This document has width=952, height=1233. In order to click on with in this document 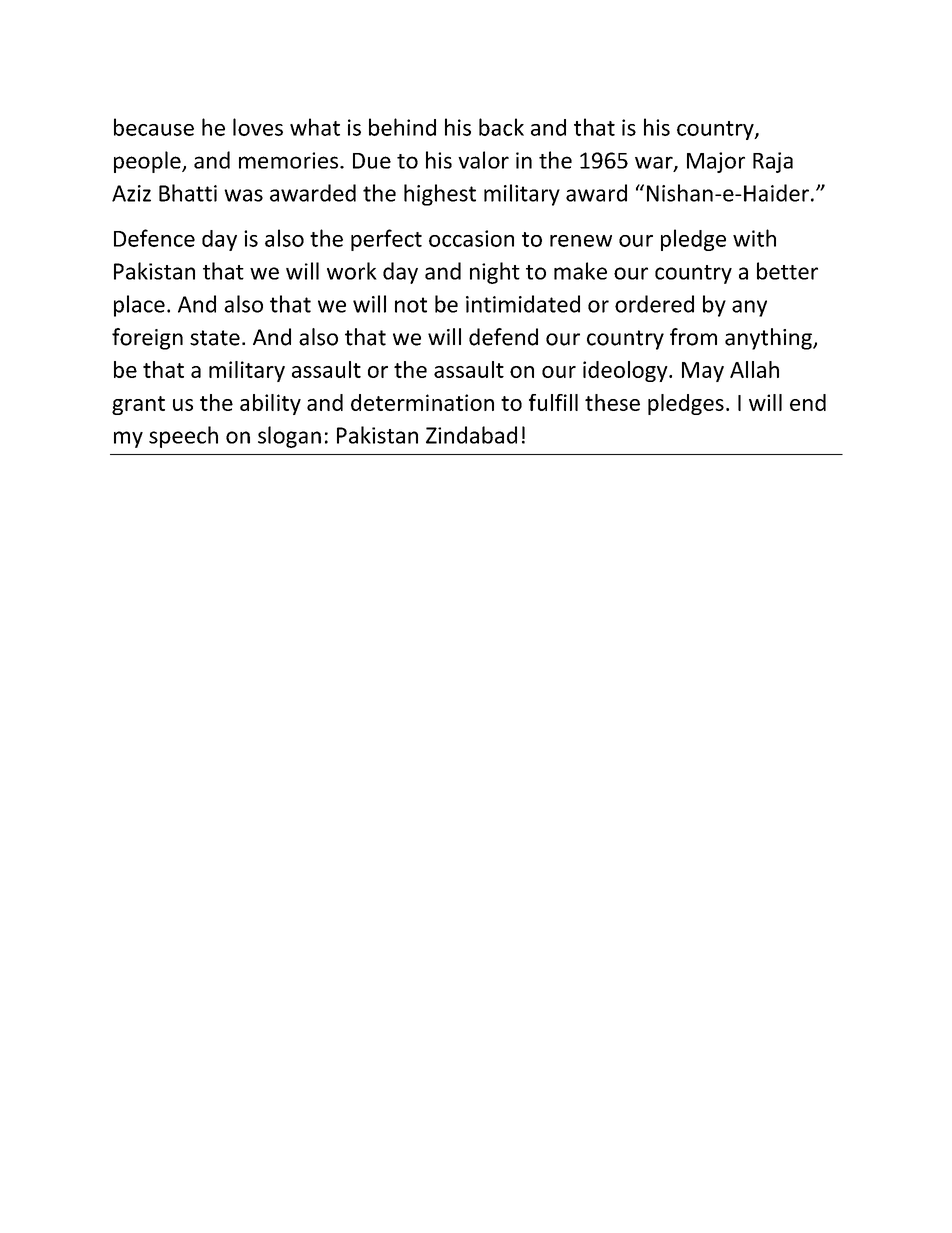, I will do `click(754, 238)`.
